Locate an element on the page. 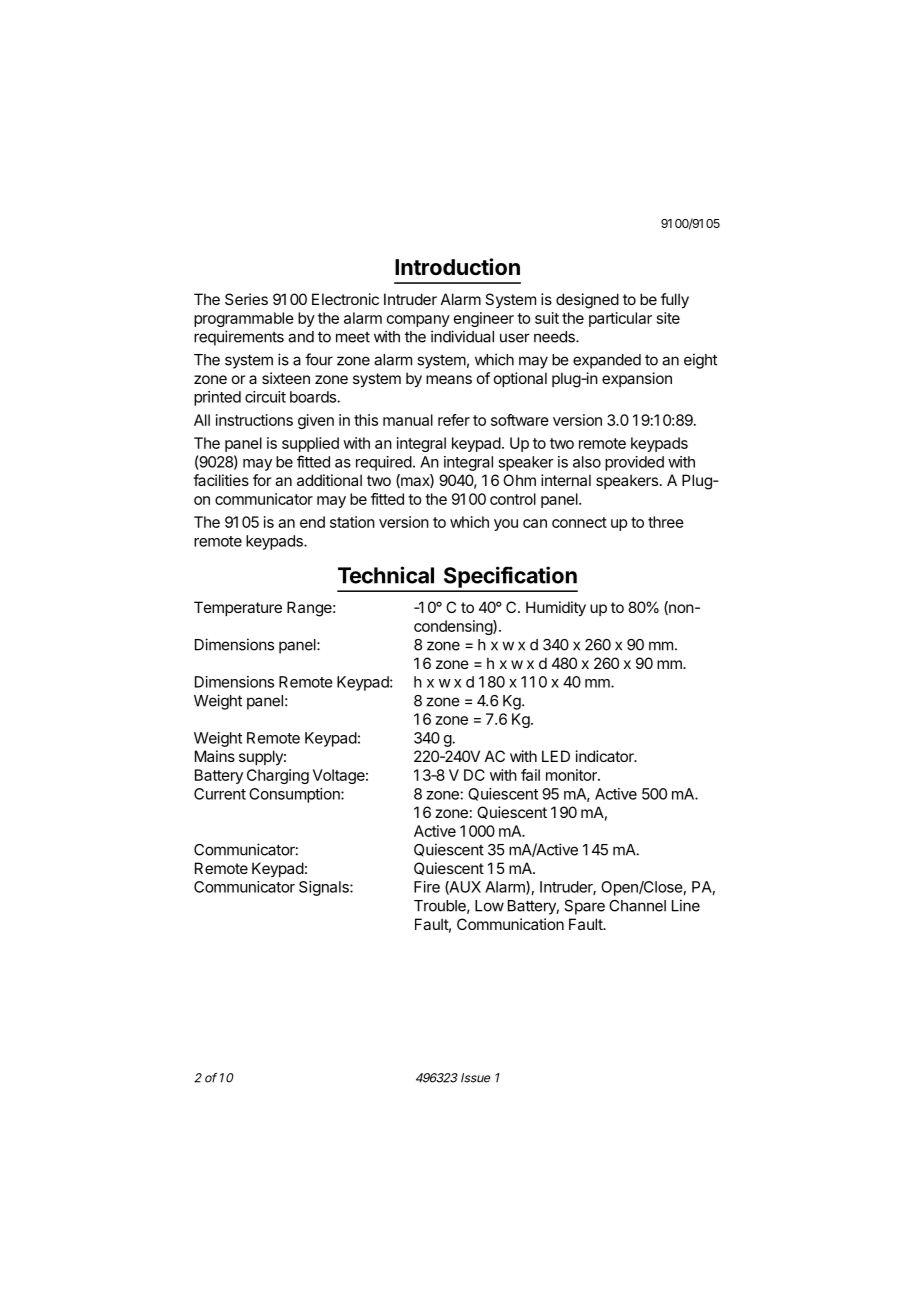 The height and width of the page is (1308, 924). condensing is located at coordinates (454, 627).
